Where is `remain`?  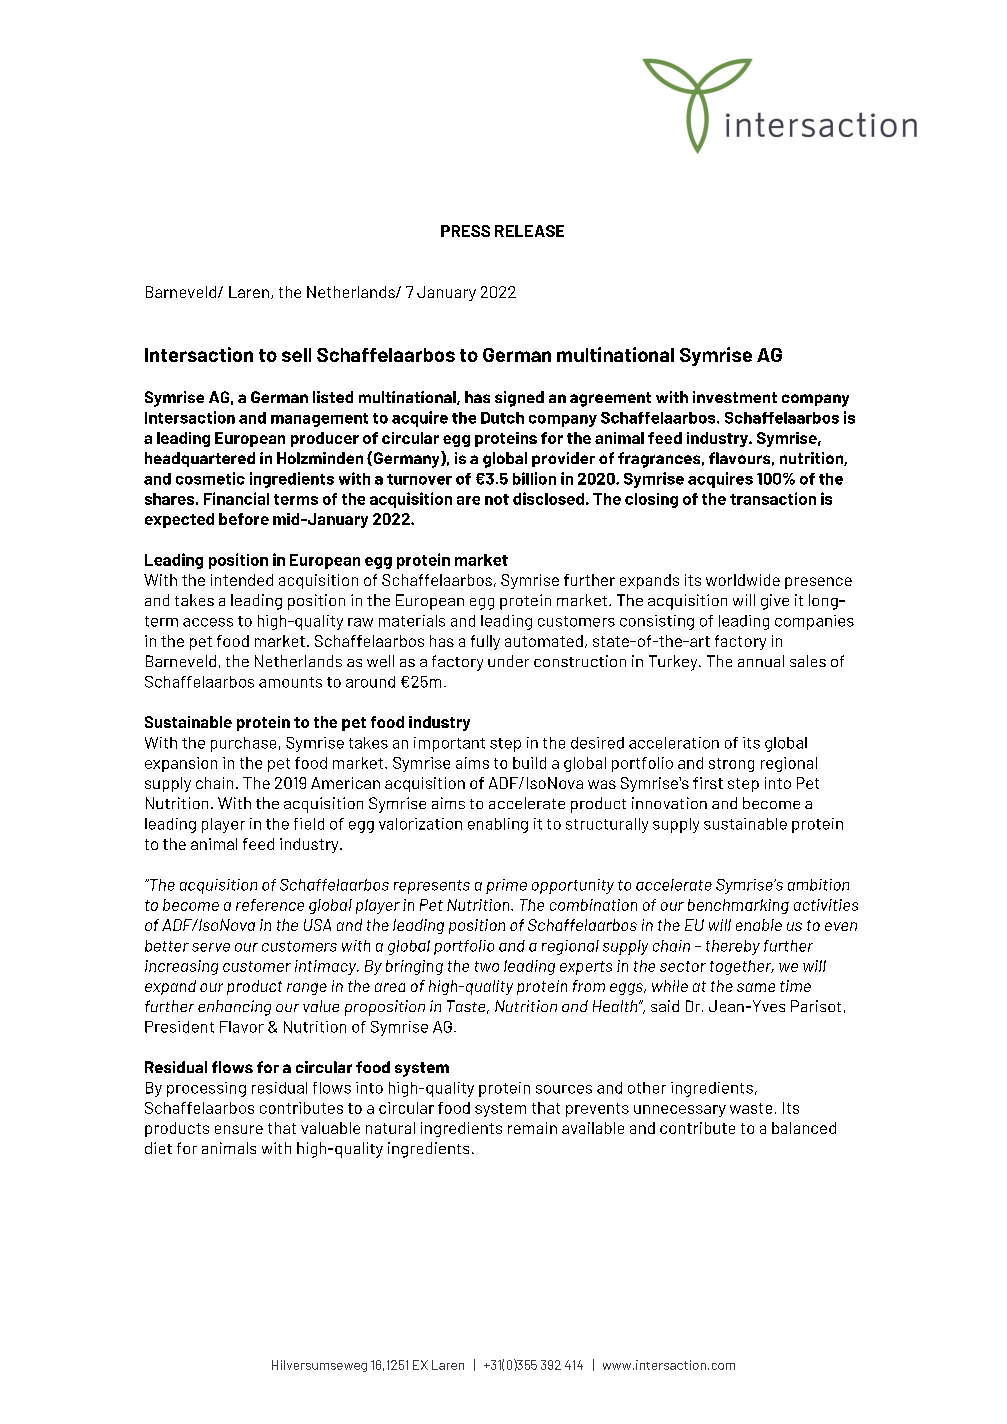 remain is located at coordinates (532, 1128).
